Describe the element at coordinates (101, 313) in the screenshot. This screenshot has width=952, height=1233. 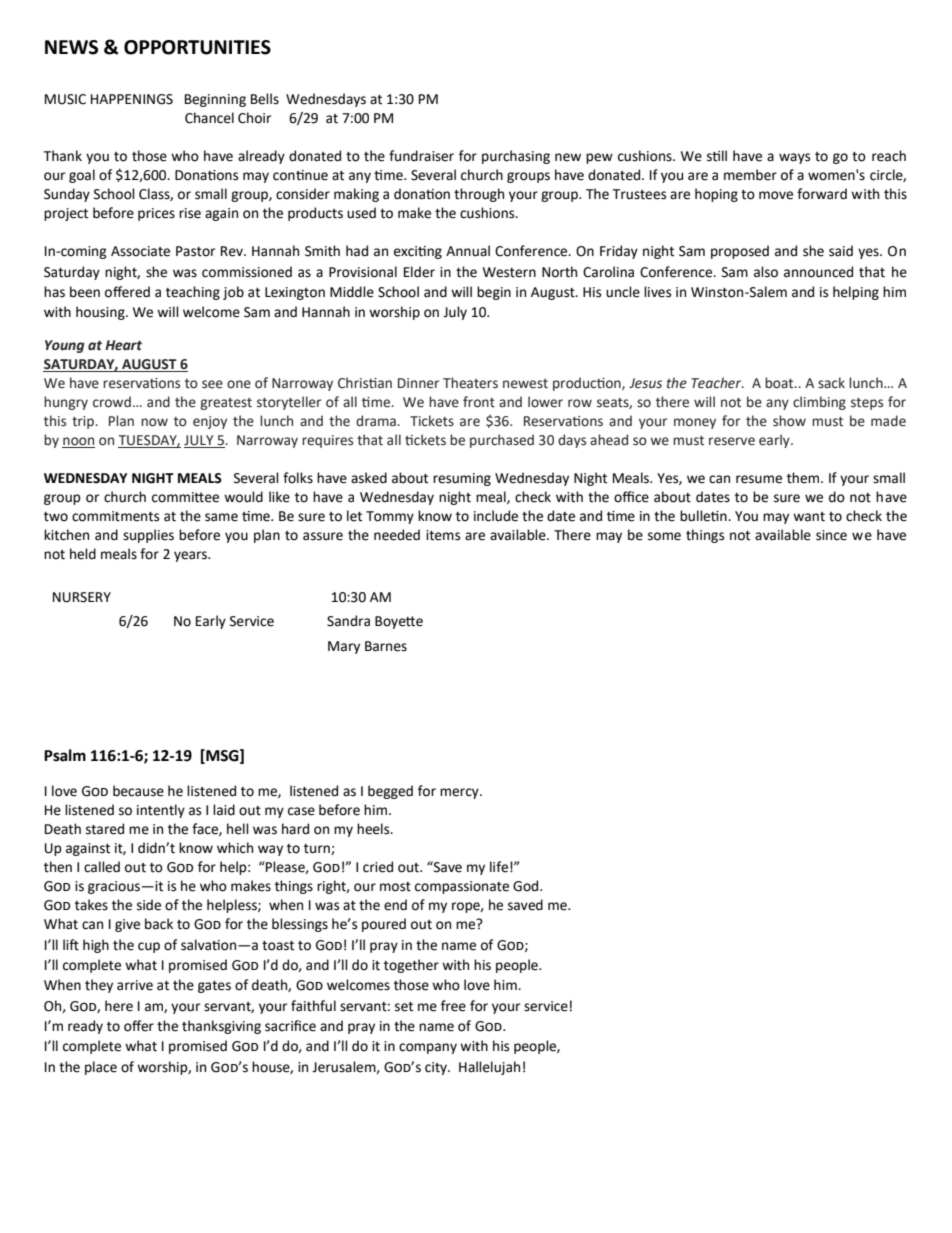
I see `housing` at that location.
